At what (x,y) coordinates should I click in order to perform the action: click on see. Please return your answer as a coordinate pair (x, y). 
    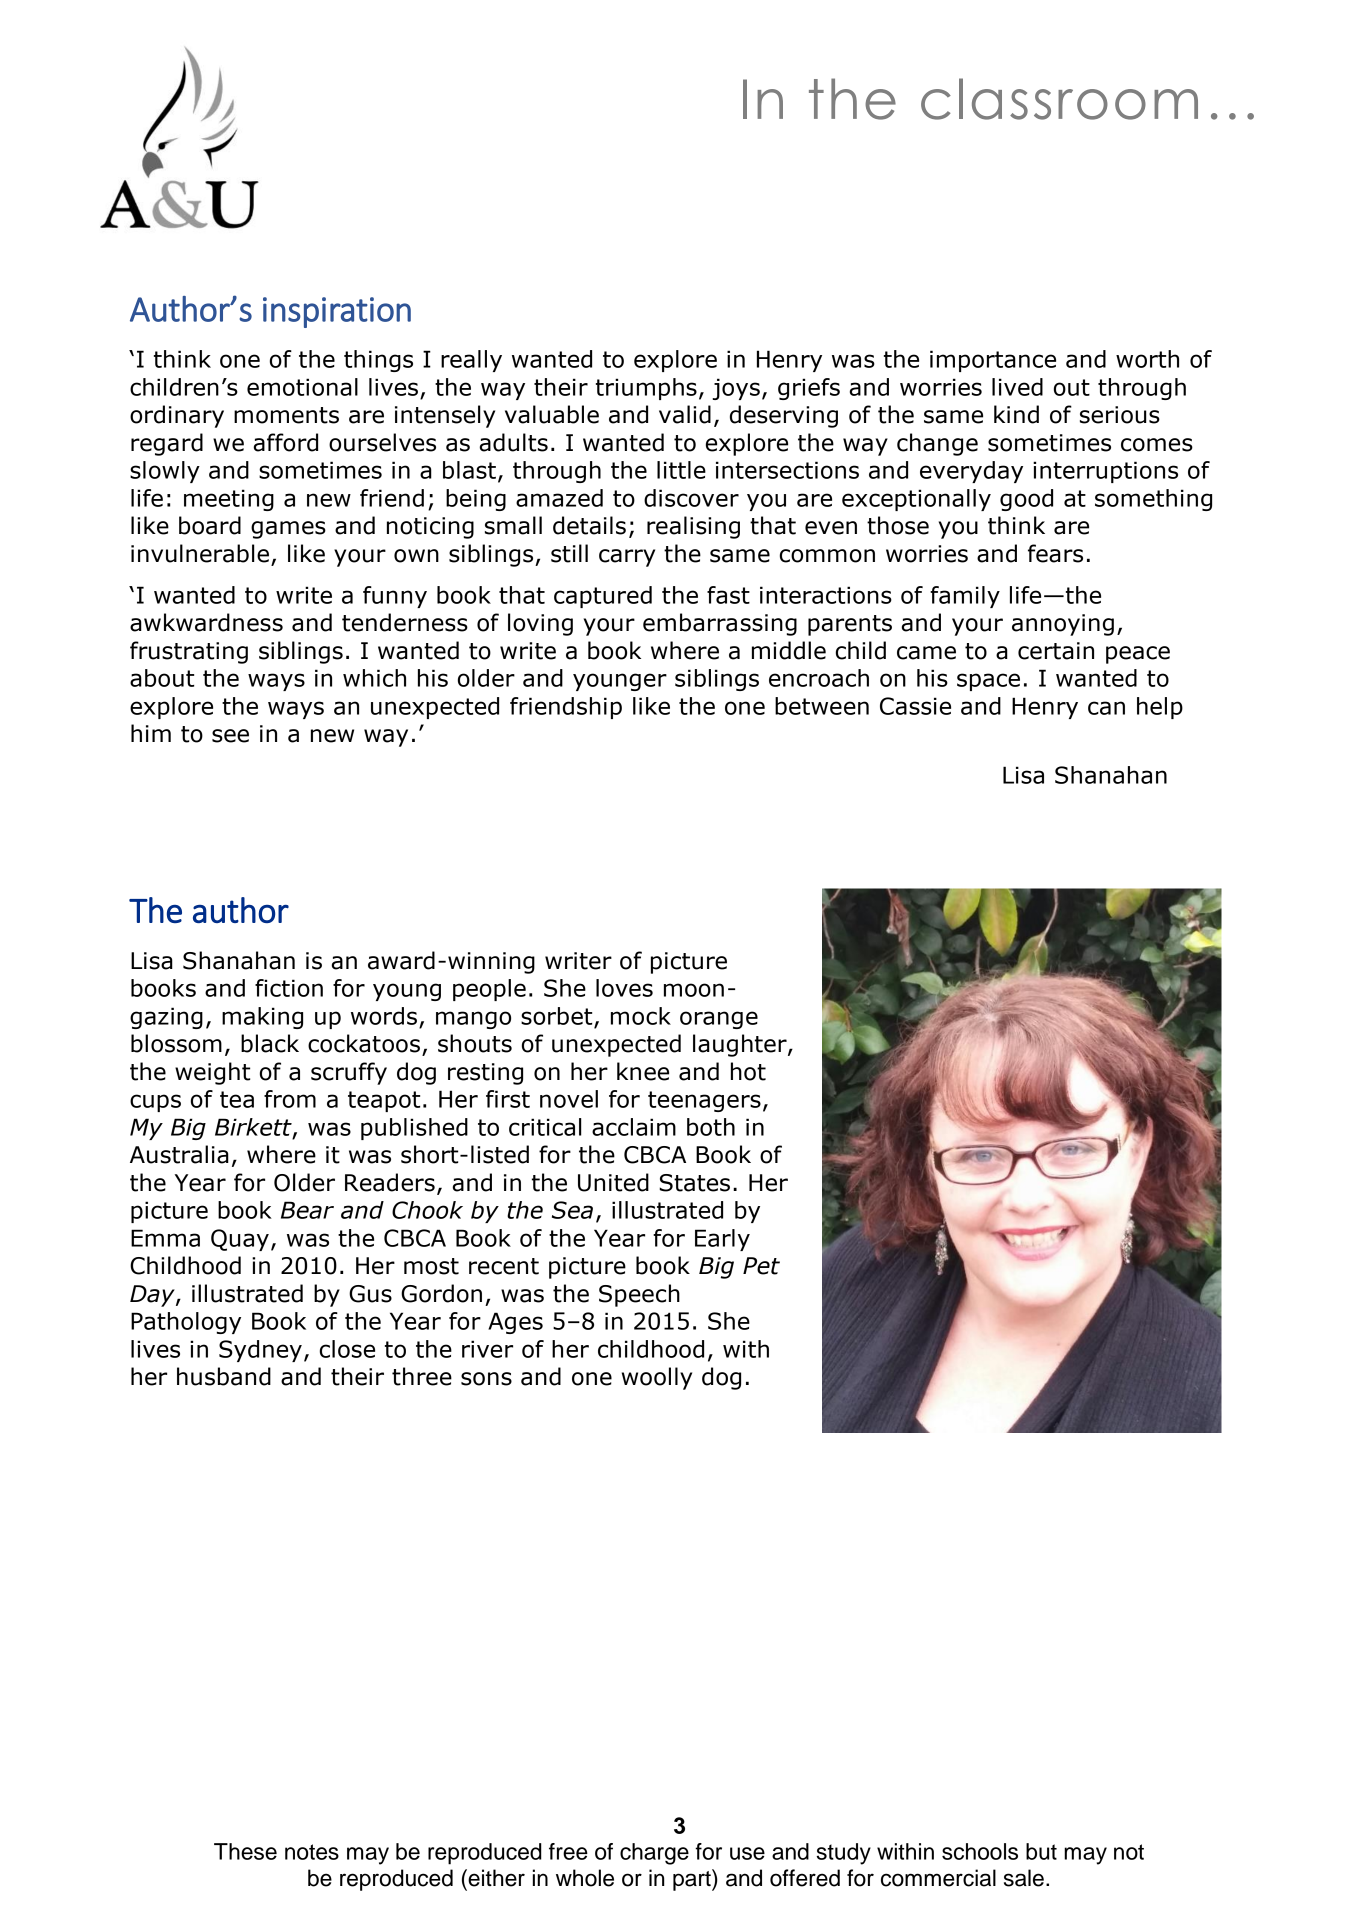
    Looking at the image, I should click on (230, 736).
